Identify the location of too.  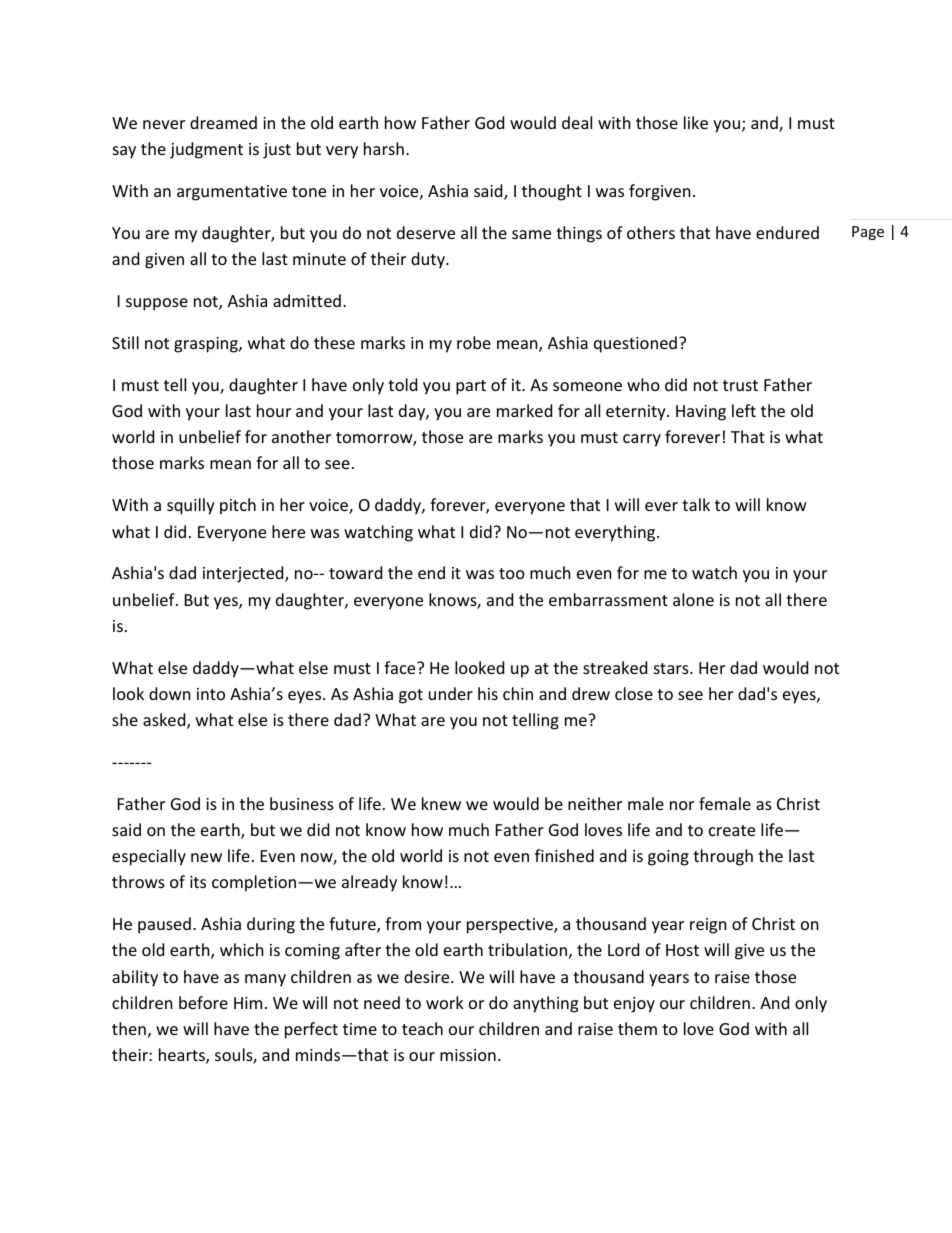
(512, 573).
